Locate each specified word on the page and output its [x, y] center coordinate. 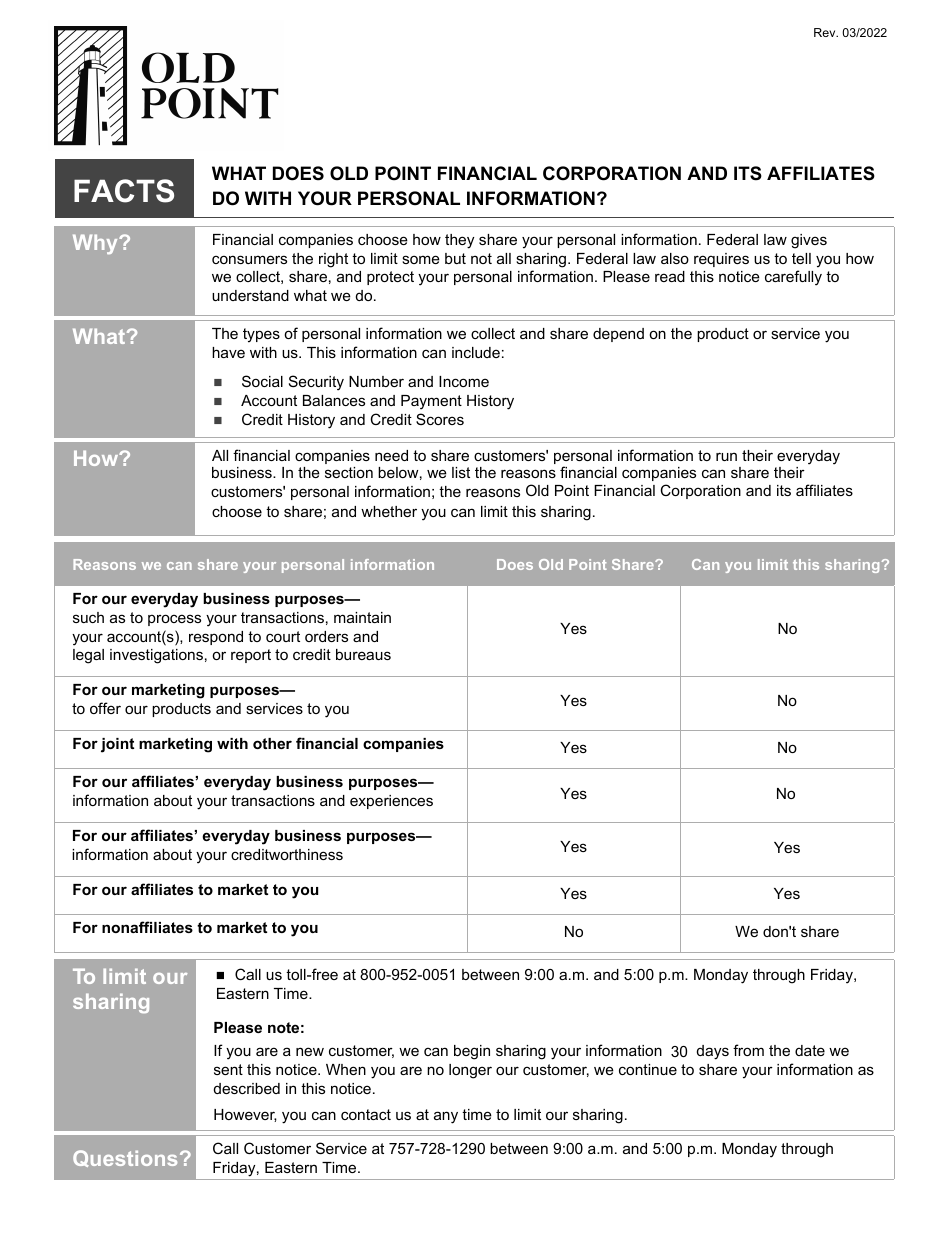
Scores [440, 419]
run [726, 456]
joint [117, 745]
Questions [125, 1158]
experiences [391, 802]
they [459, 241]
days [713, 1052]
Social [262, 381]
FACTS [124, 191]
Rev [826, 32]
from [748, 1050]
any [446, 1117]
